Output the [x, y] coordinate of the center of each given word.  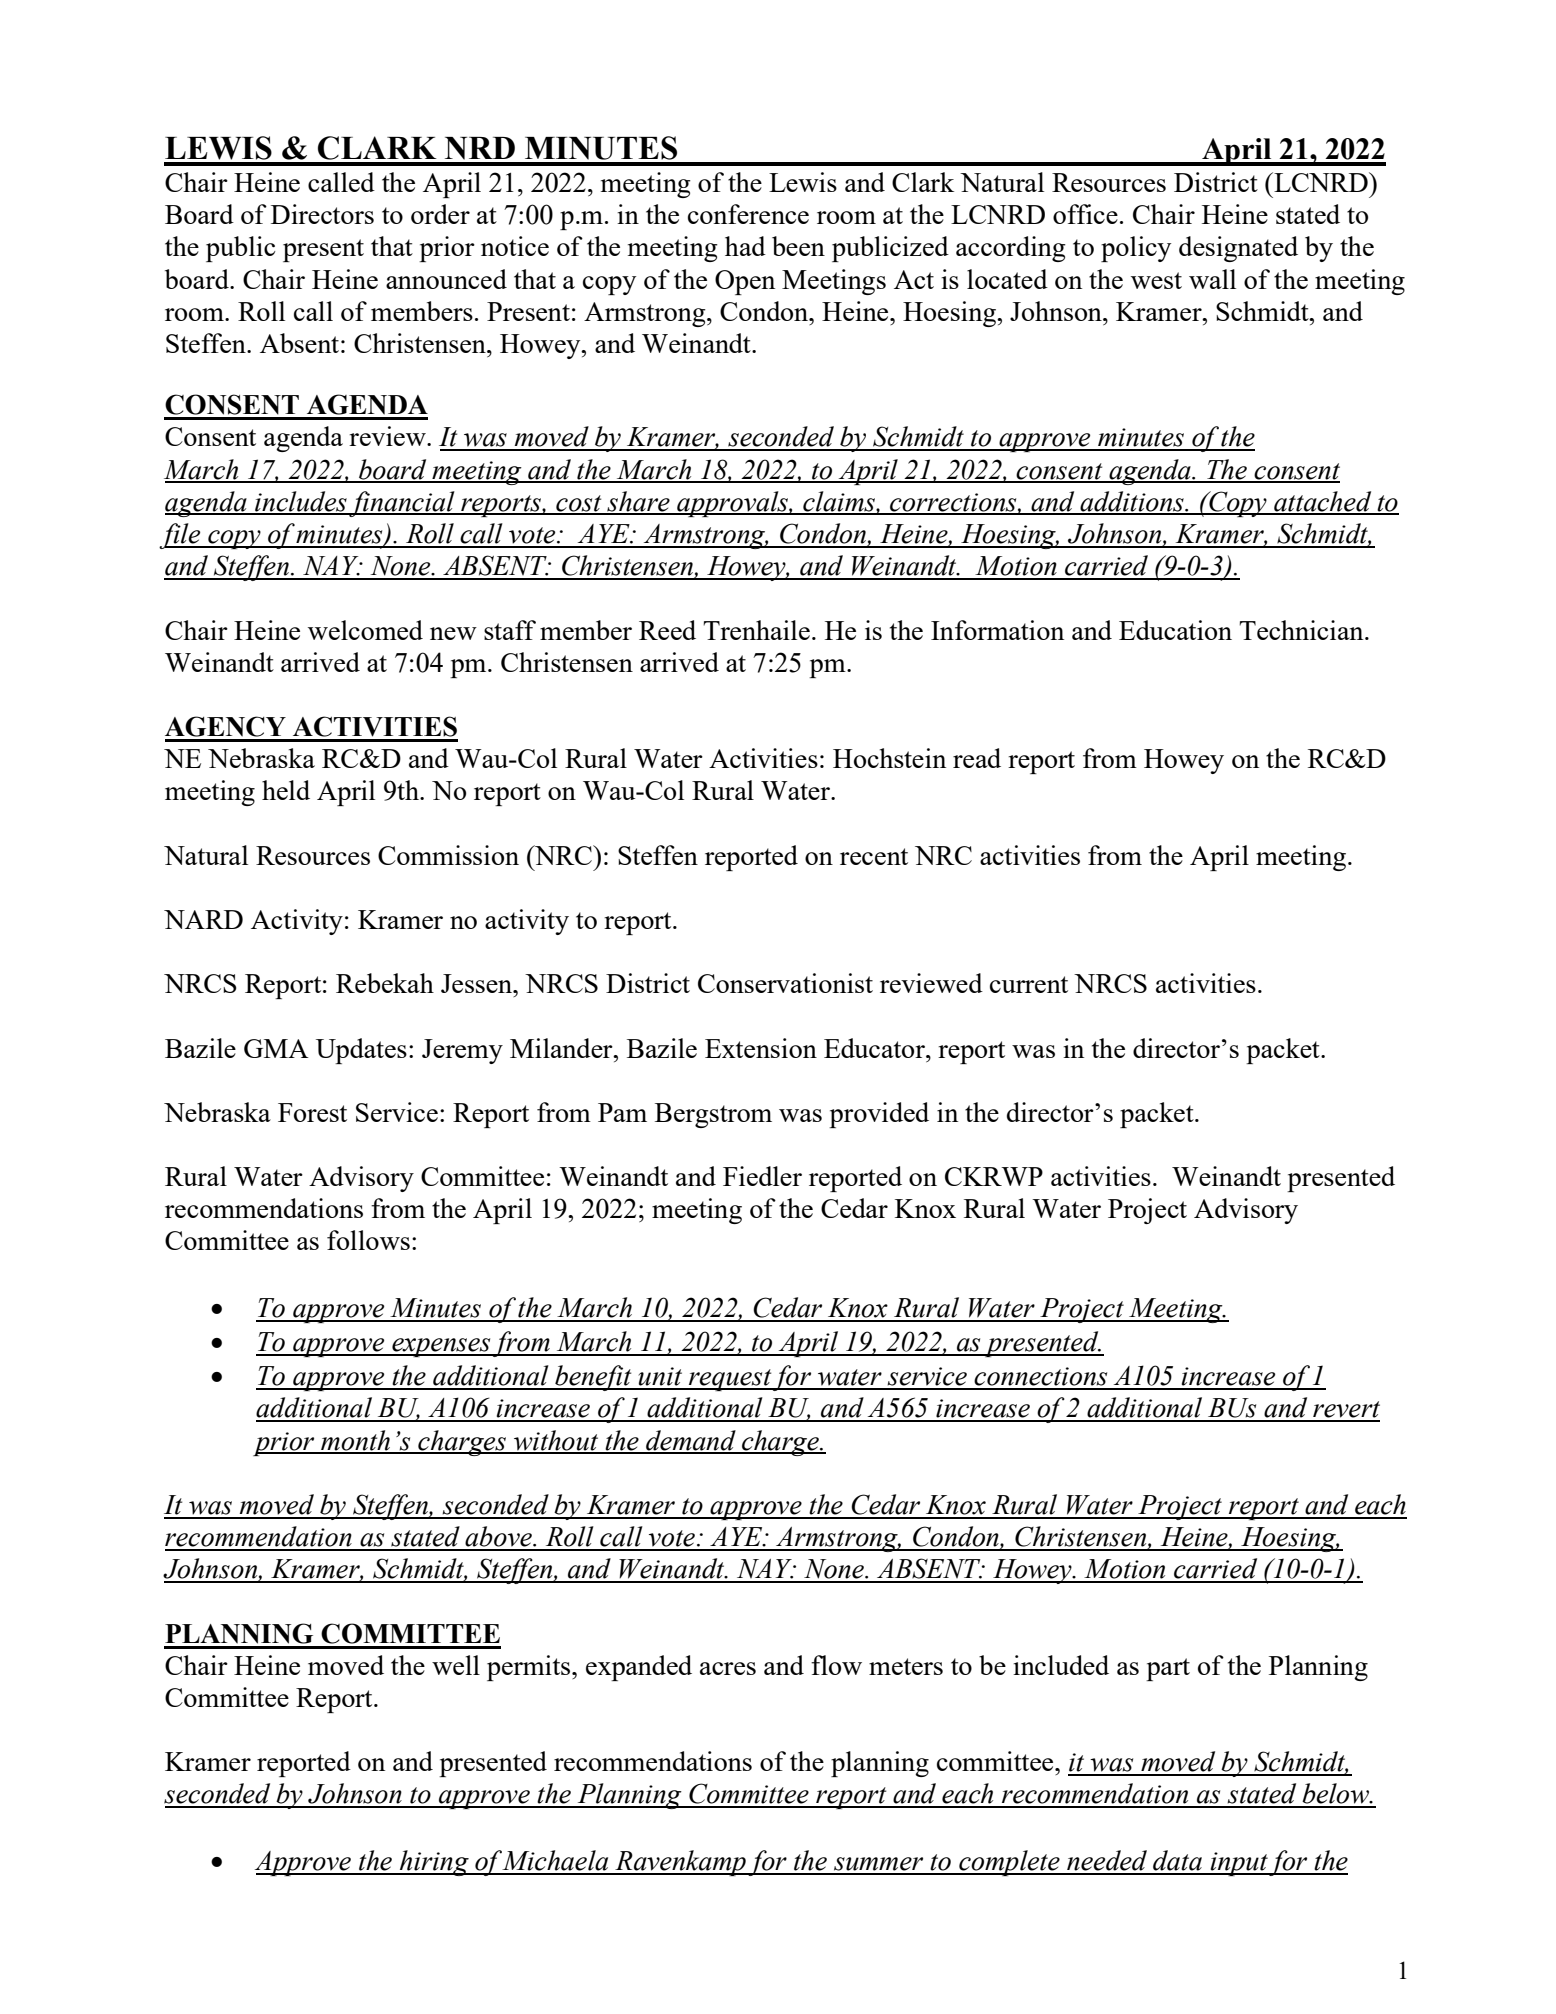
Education [1175, 630]
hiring [434, 1863]
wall [1212, 279]
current [1029, 984]
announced [446, 279]
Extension [761, 1048]
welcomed [365, 630]
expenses [441, 1347]
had [745, 246]
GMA [276, 1048]
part [1168, 1669]
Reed [667, 630]
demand [691, 1441]
